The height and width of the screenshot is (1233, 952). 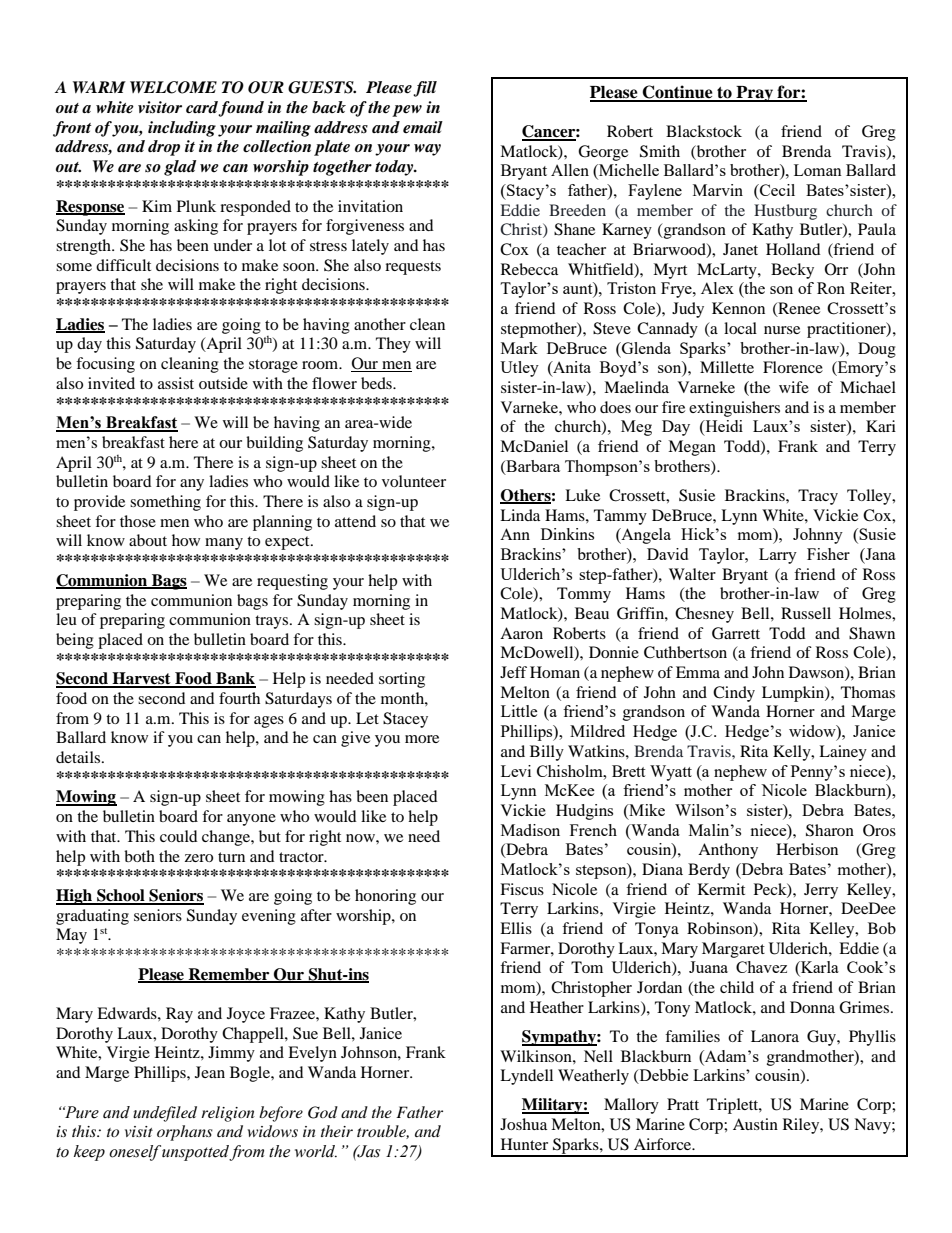 What do you see at coordinates (182, 129) in the screenshot?
I see `including` at bounding box center [182, 129].
